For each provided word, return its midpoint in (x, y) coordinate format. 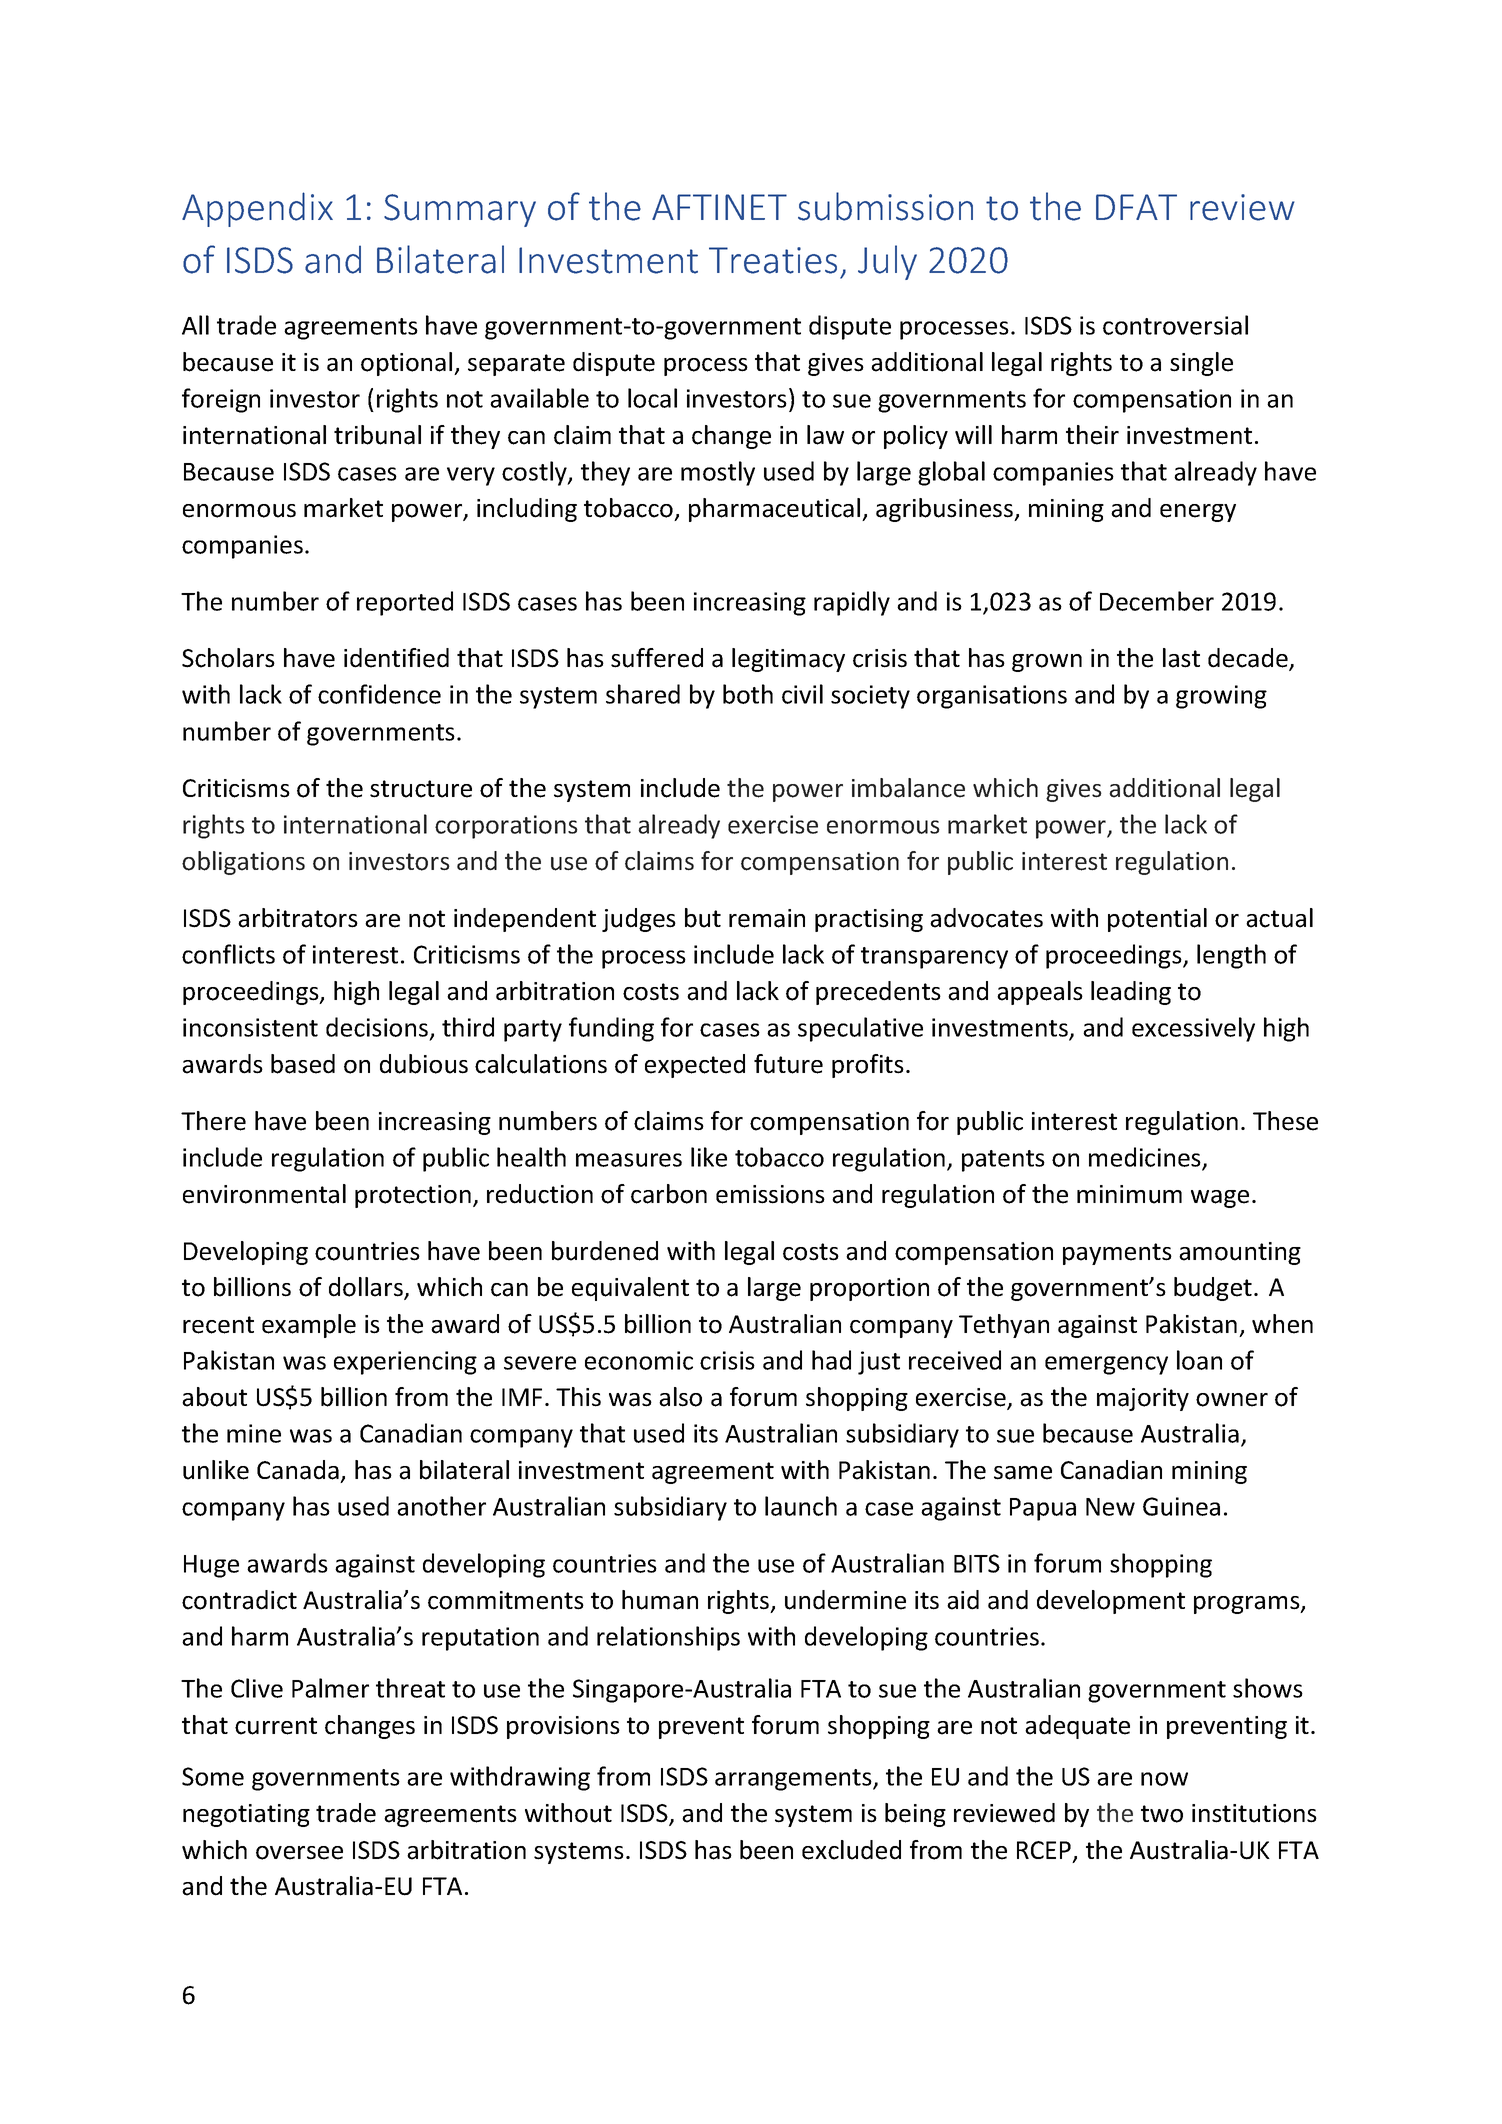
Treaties (773, 260)
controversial (1175, 325)
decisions (377, 1027)
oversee (299, 1853)
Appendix (257, 209)
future (788, 1064)
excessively (1193, 1029)
